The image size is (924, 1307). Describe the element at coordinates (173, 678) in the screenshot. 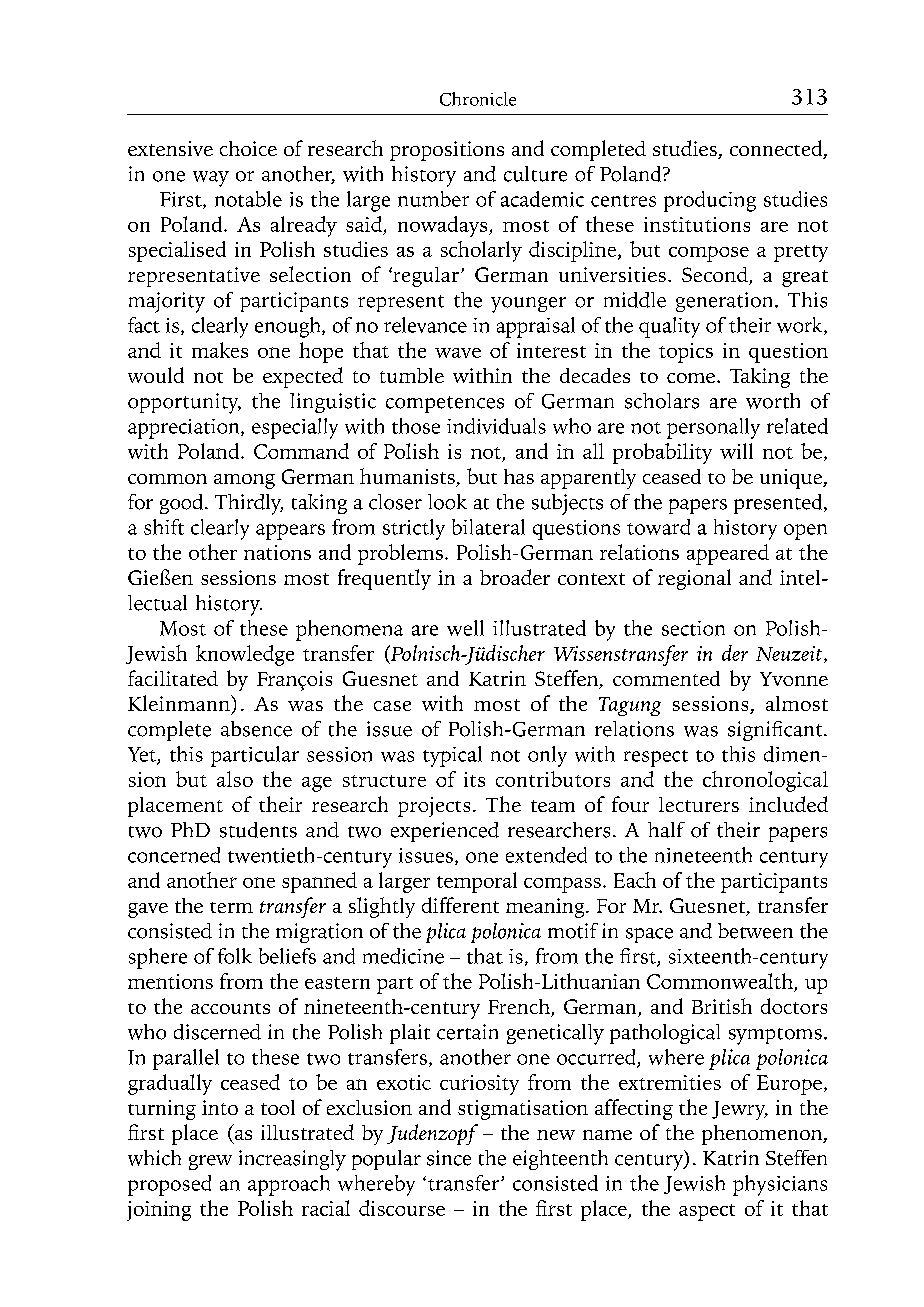

I see `facilitated` at that location.
